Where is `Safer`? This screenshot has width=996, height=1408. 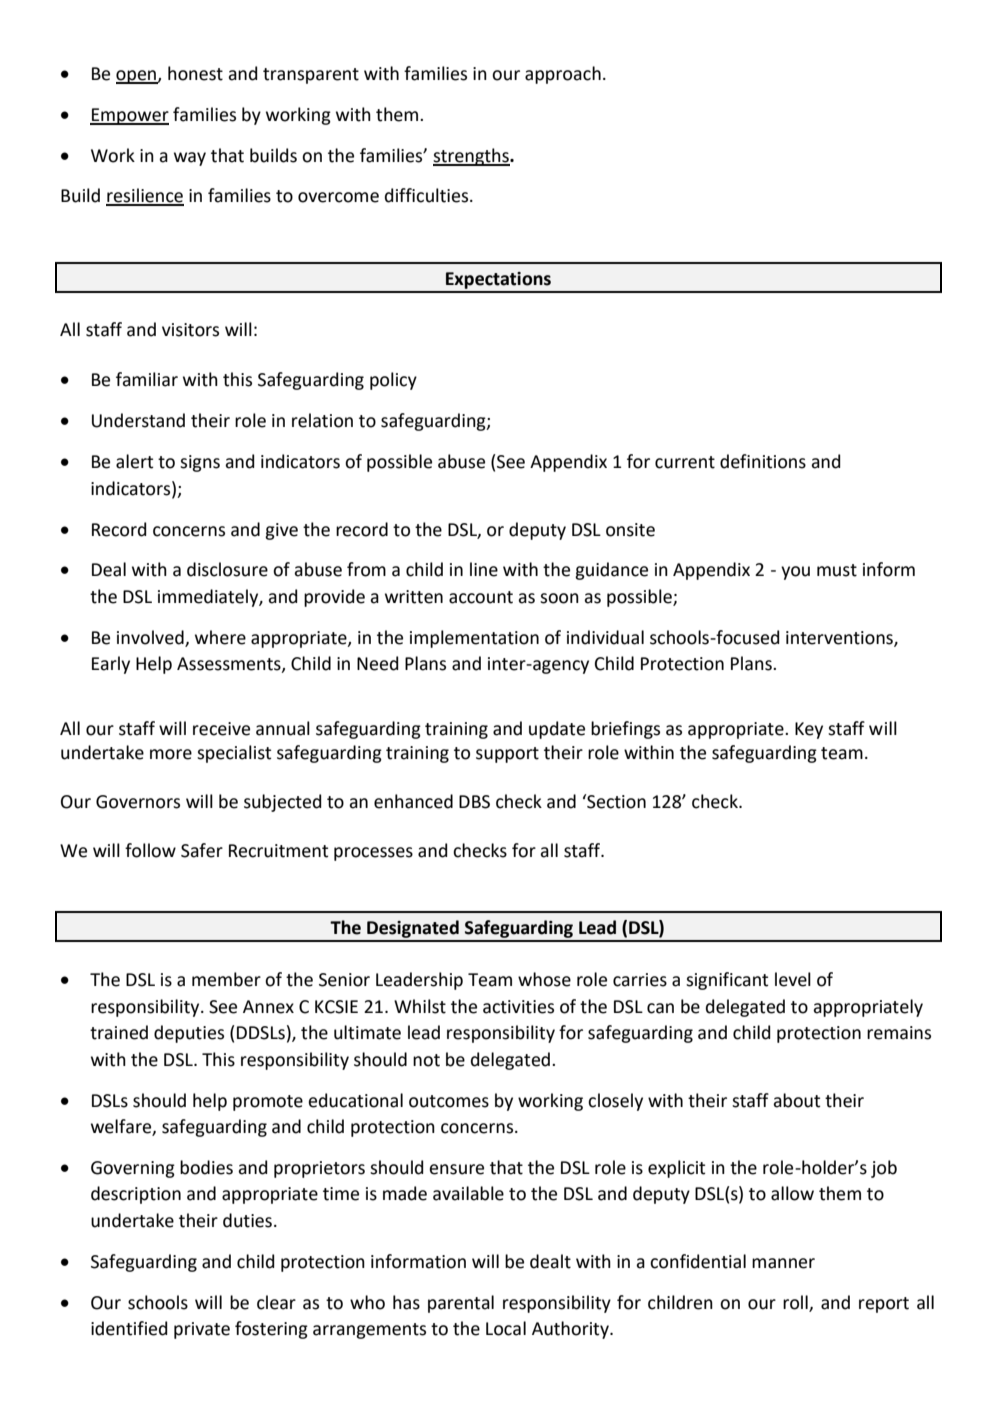
Safer is located at coordinates (202, 850).
